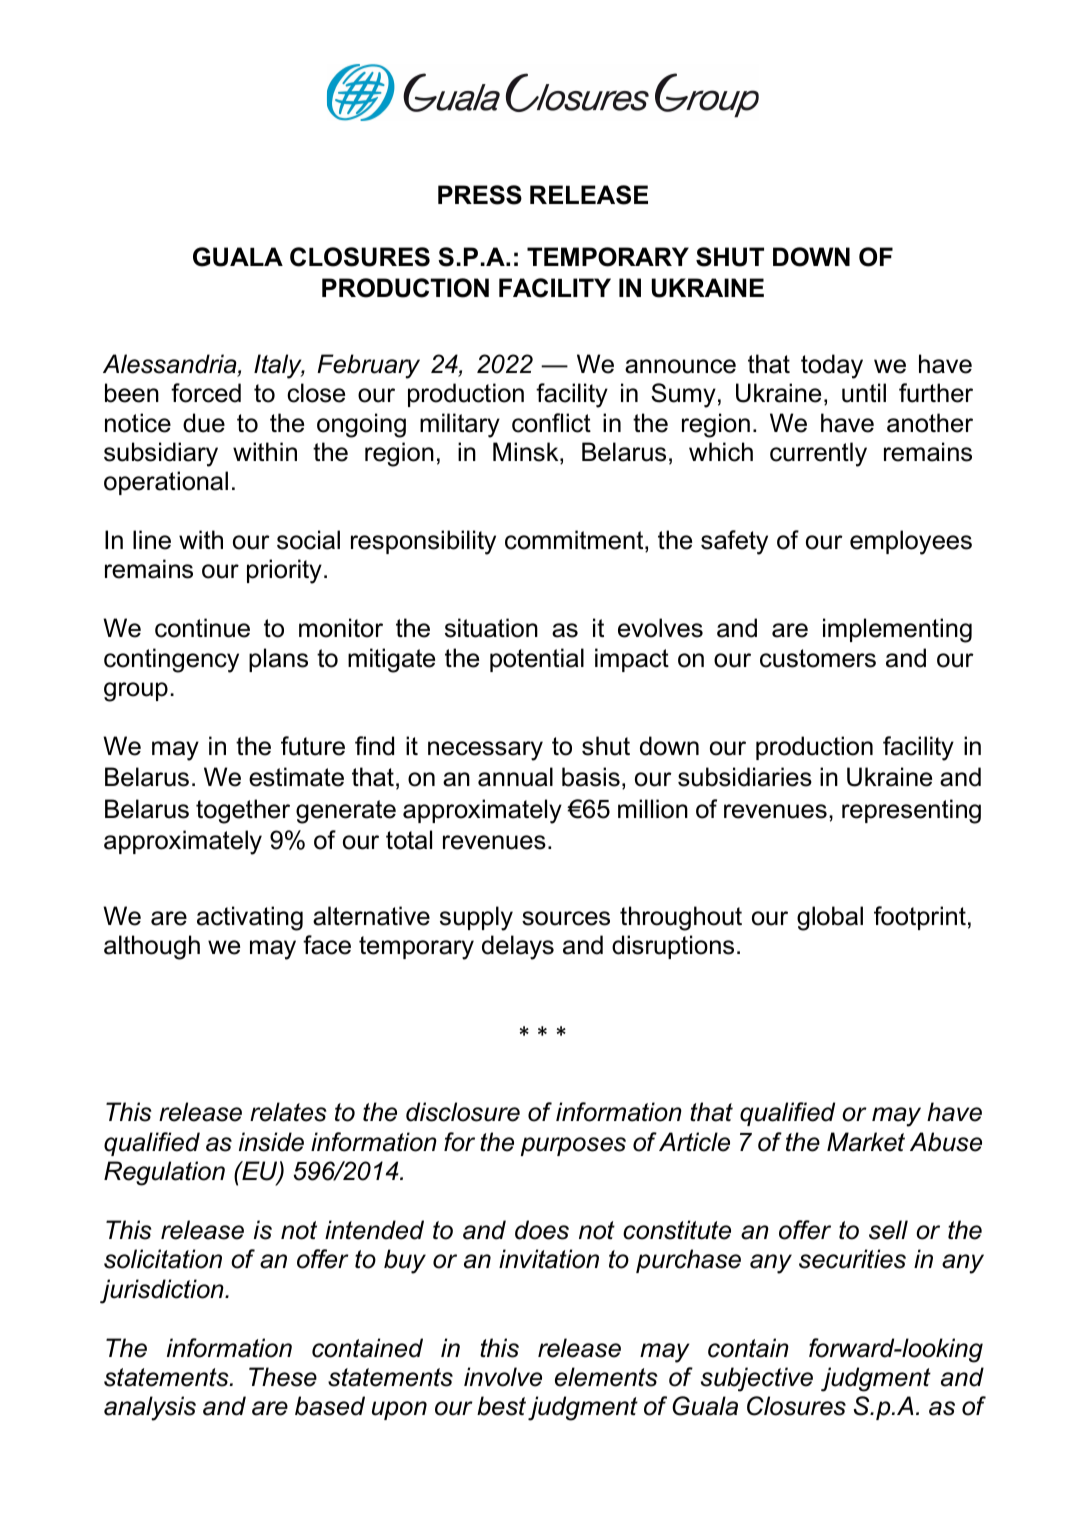 This screenshot has height=1535, width=1086. I want to click on forced, so click(206, 393).
